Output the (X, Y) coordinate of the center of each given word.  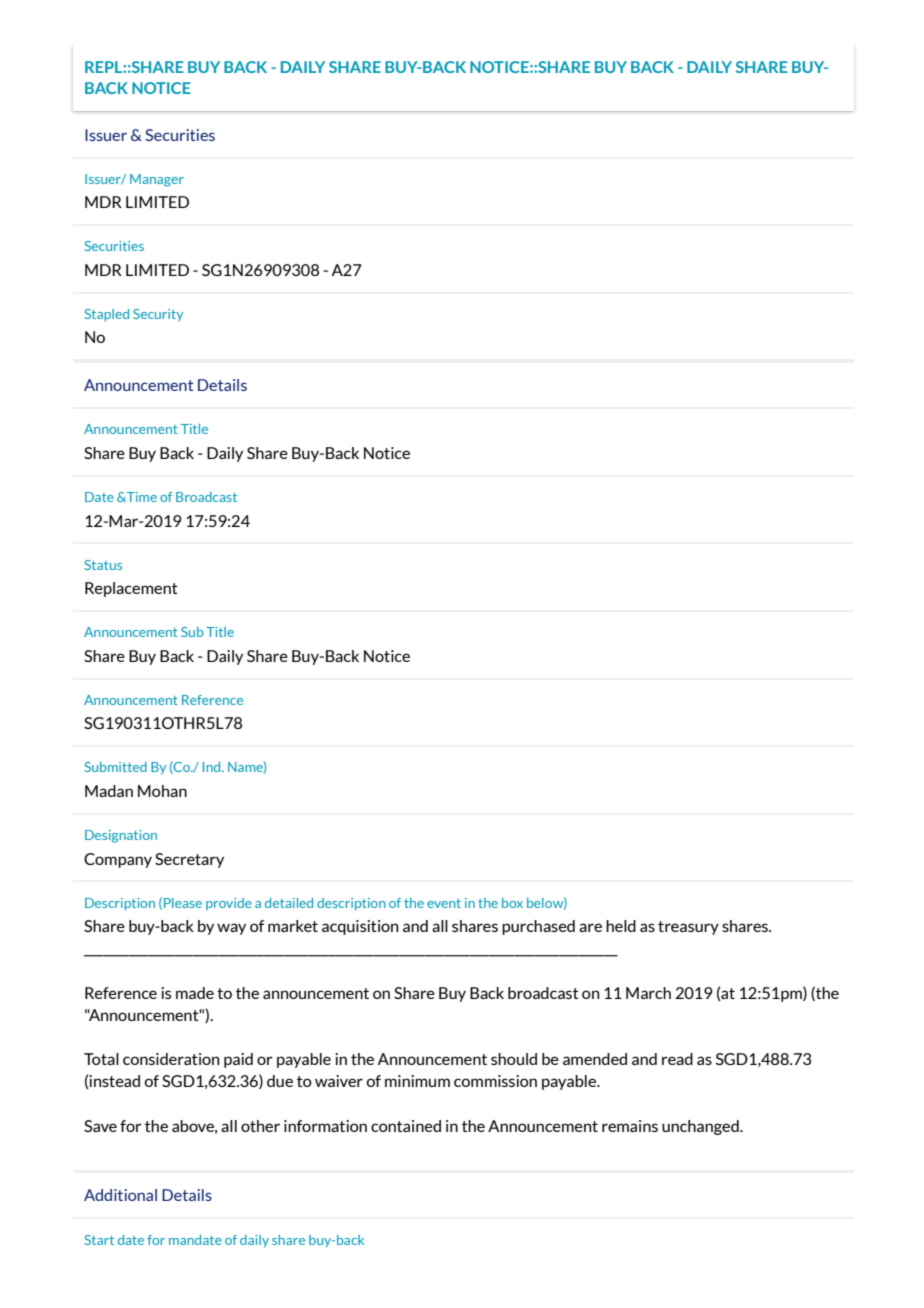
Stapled (106, 315)
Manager (157, 180)
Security (158, 315)
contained (406, 1126)
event (444, 903)
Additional (120, 1195)
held (621, 926)
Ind (213, 767)
